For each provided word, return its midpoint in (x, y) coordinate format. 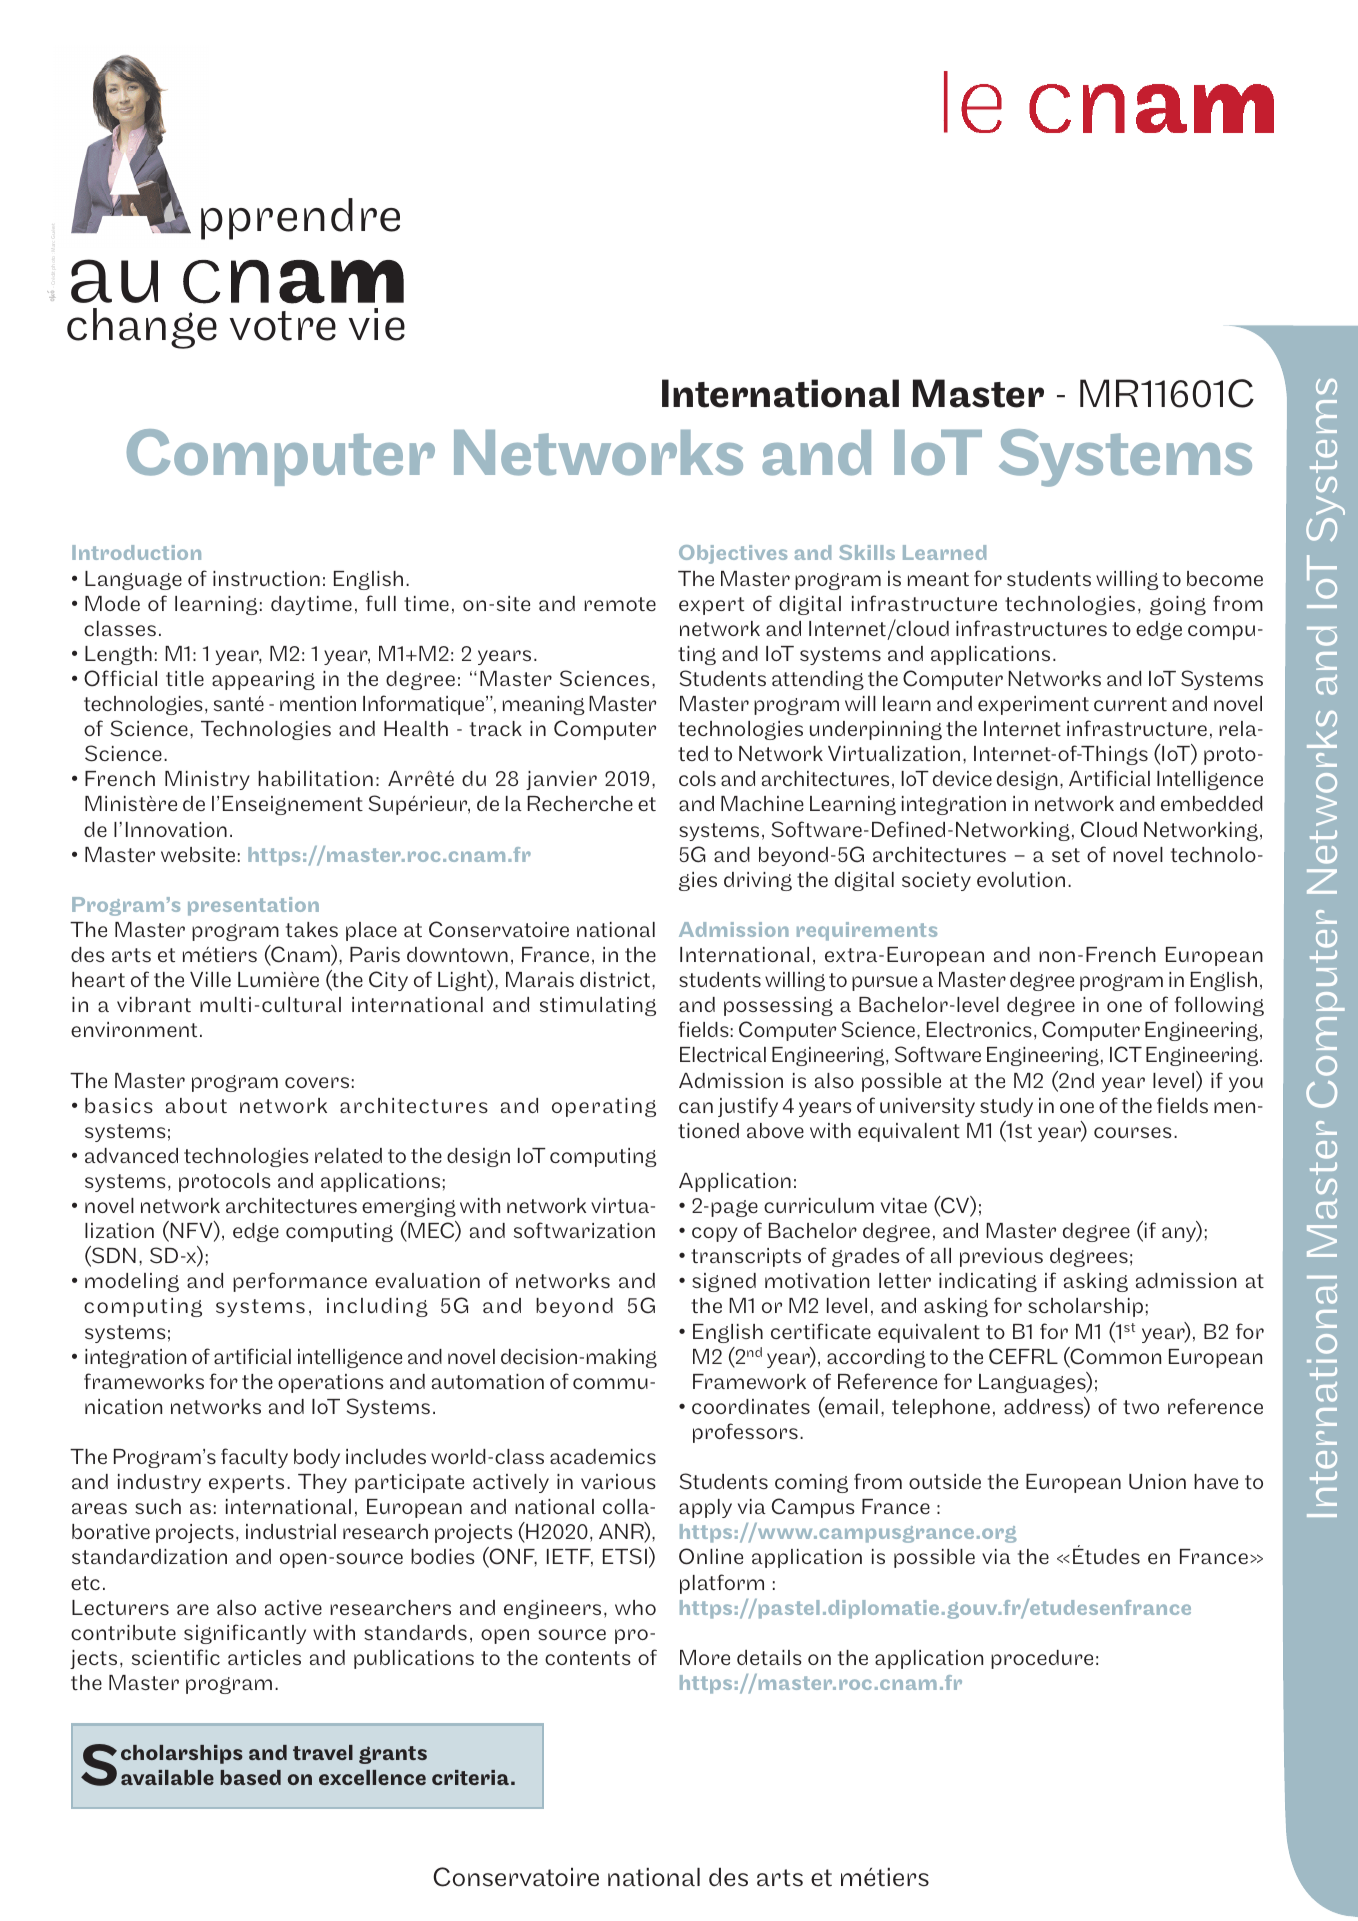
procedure (1042, 1659)
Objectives (733, 554)
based (250, 1777)
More (705, 1657)
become (1225, 578)
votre (283, 326)
